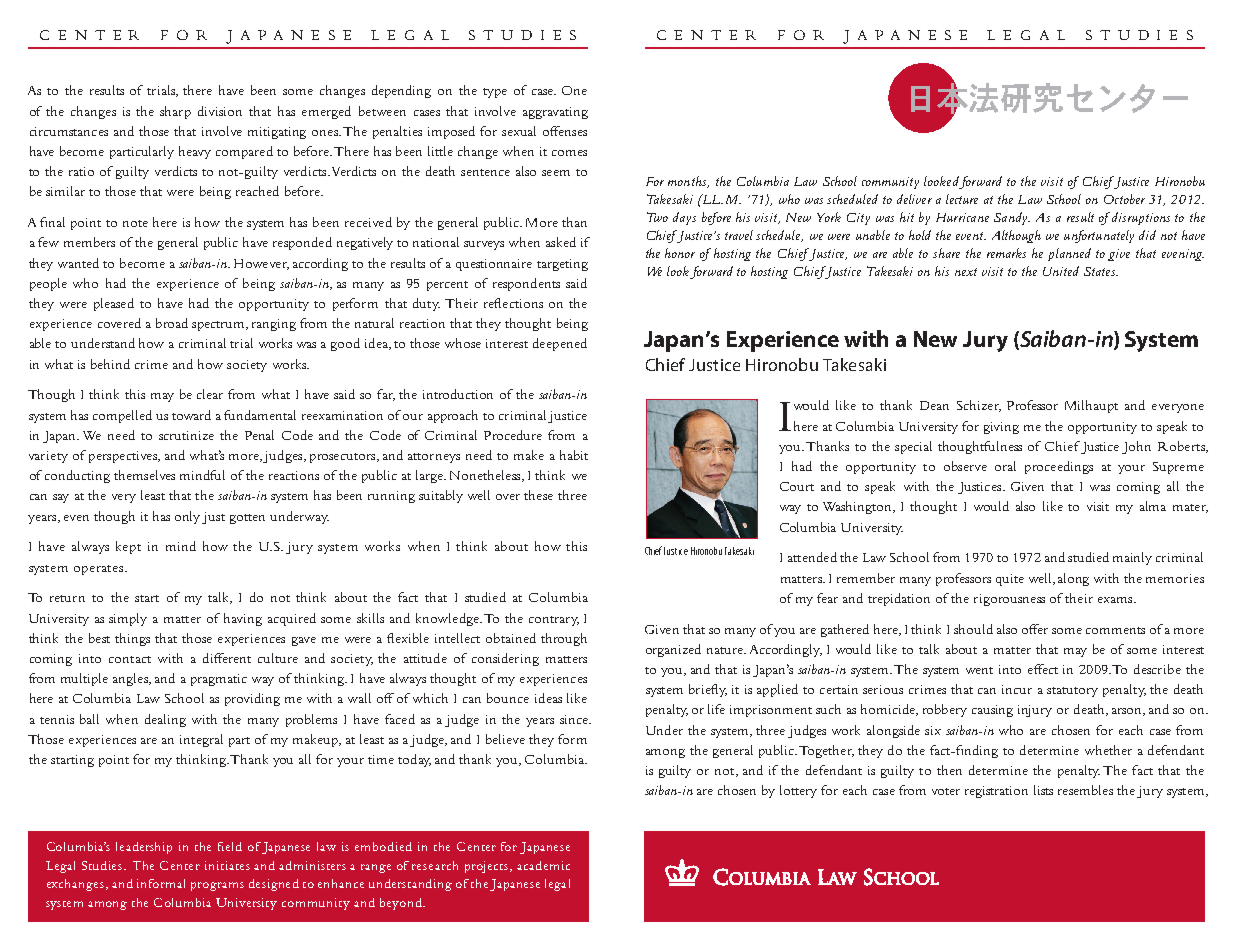 The image size is (1233, 952). Describe the element at coordinates (217, 886) in the screenshot. I see `programs` at that location.
